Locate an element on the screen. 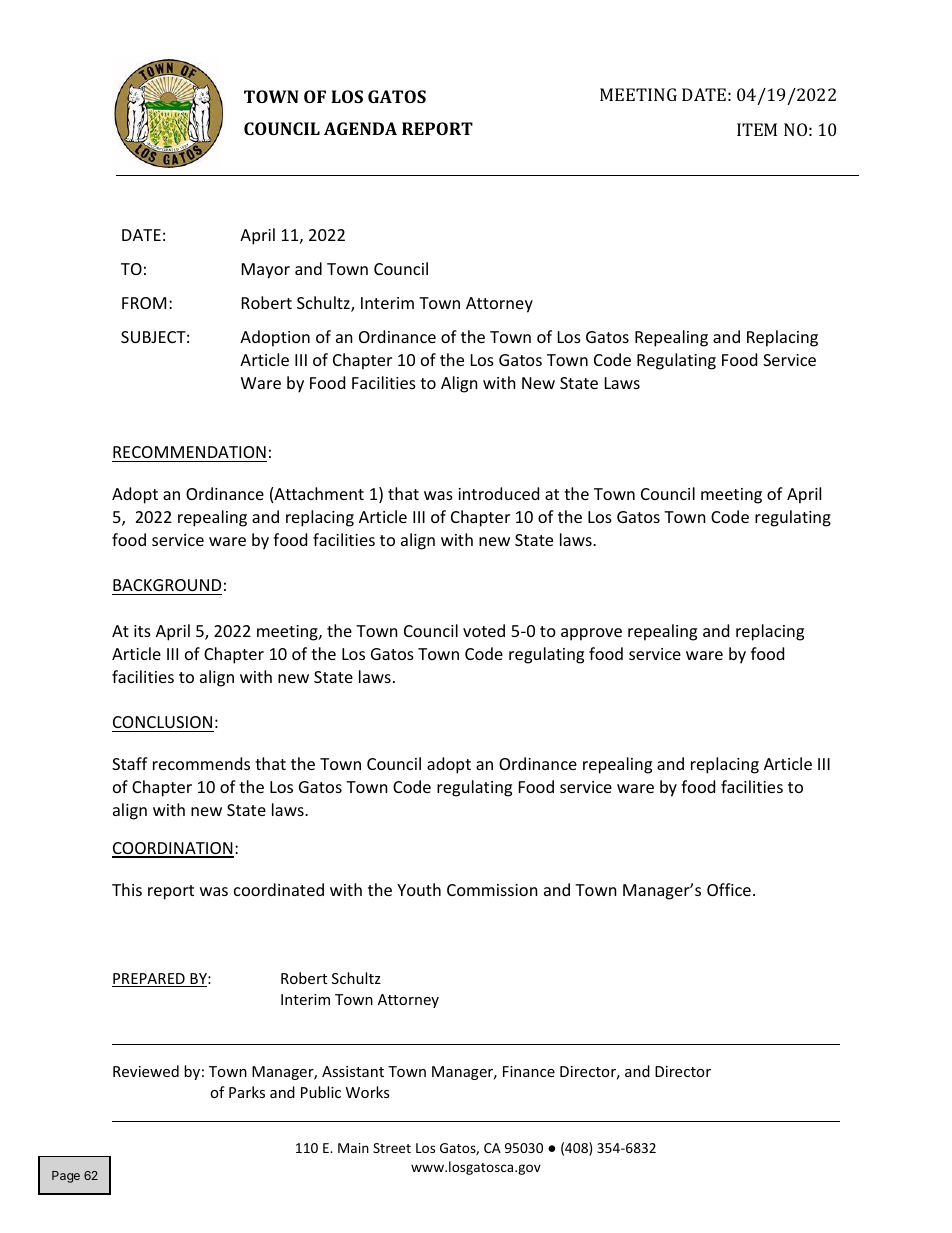  Page is located at coordinates (66, 1177).
